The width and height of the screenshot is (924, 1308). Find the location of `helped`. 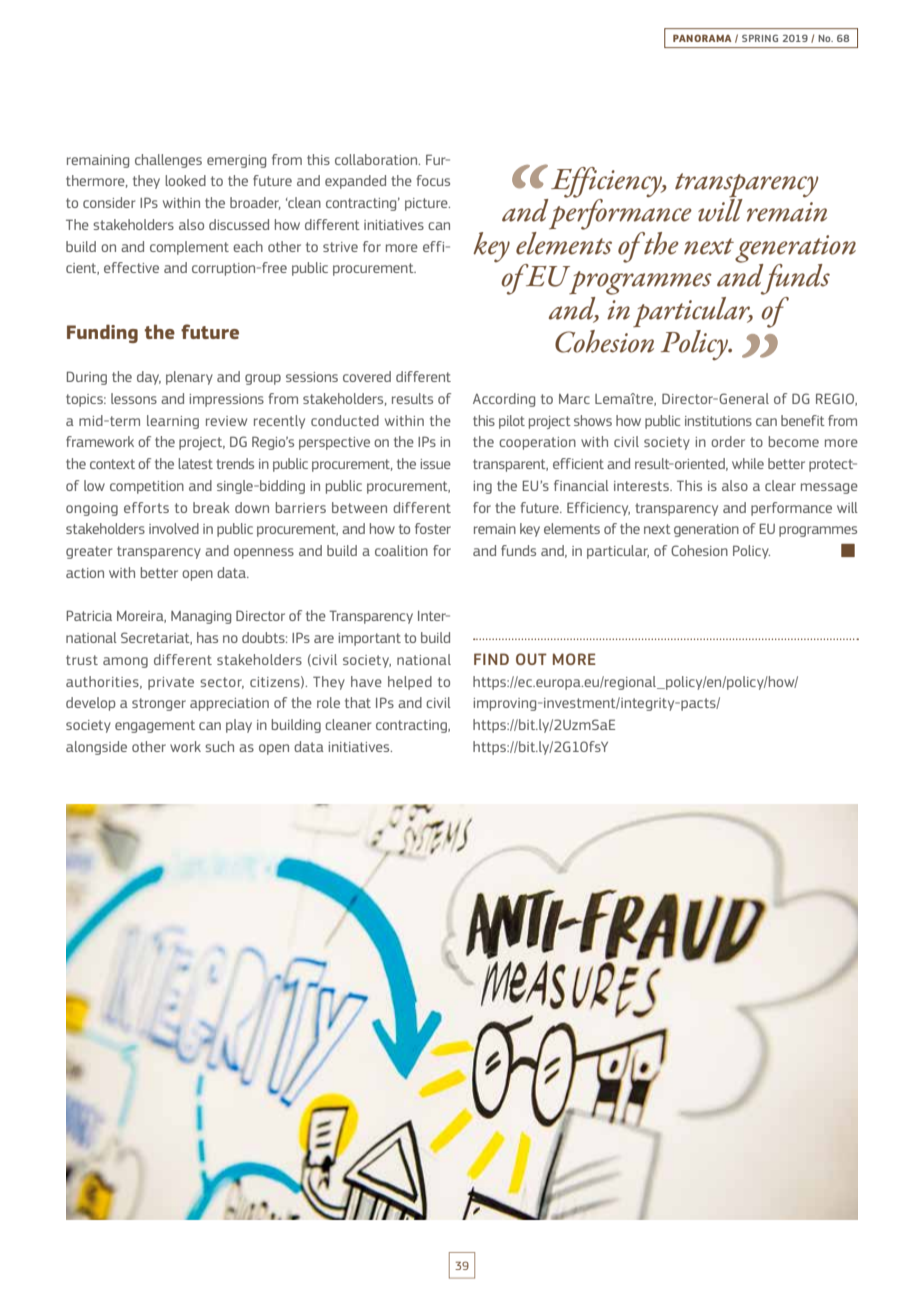

helped is located at coordinates (410, 683).
